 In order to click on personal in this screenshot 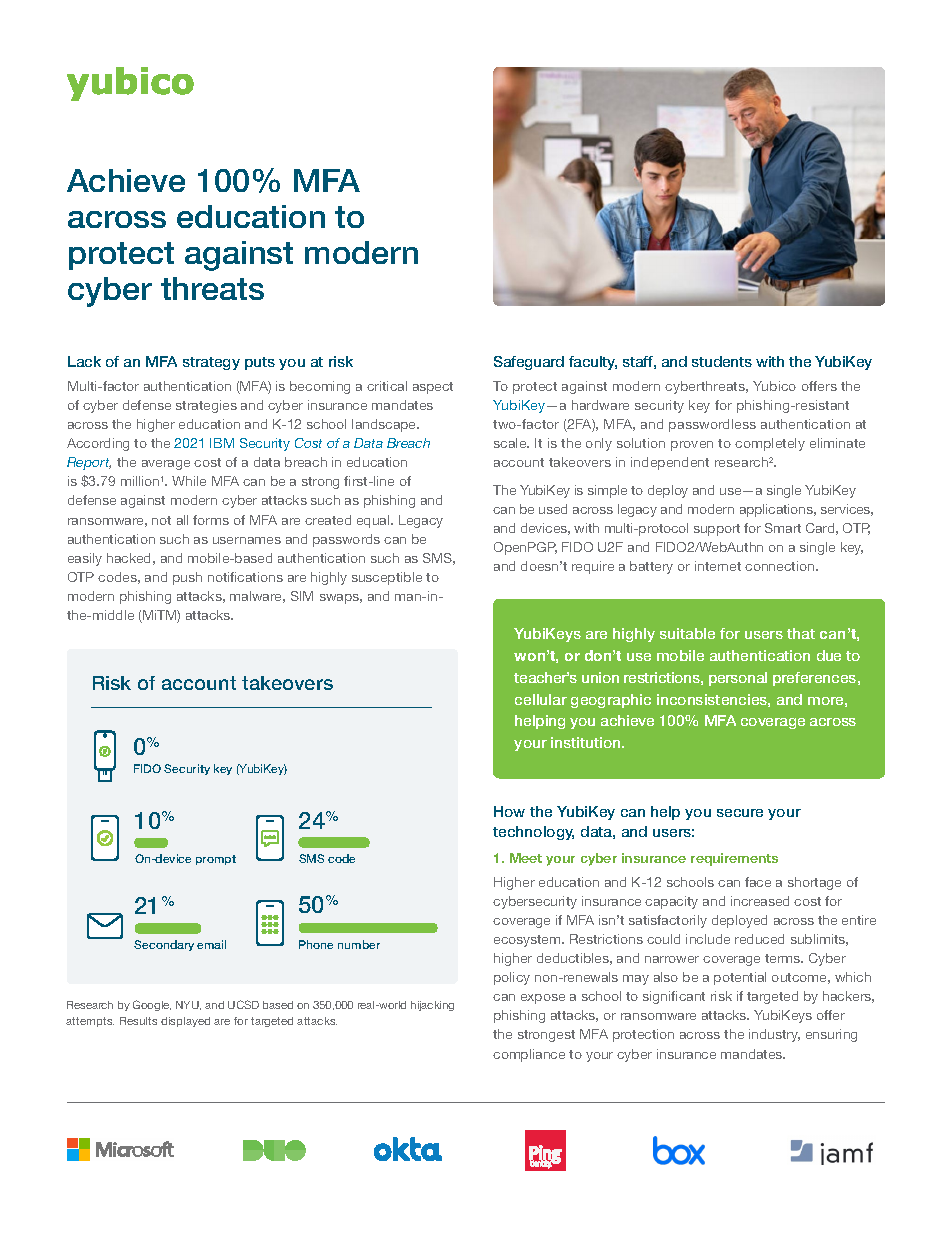, I will do `click(738, 679)`.
